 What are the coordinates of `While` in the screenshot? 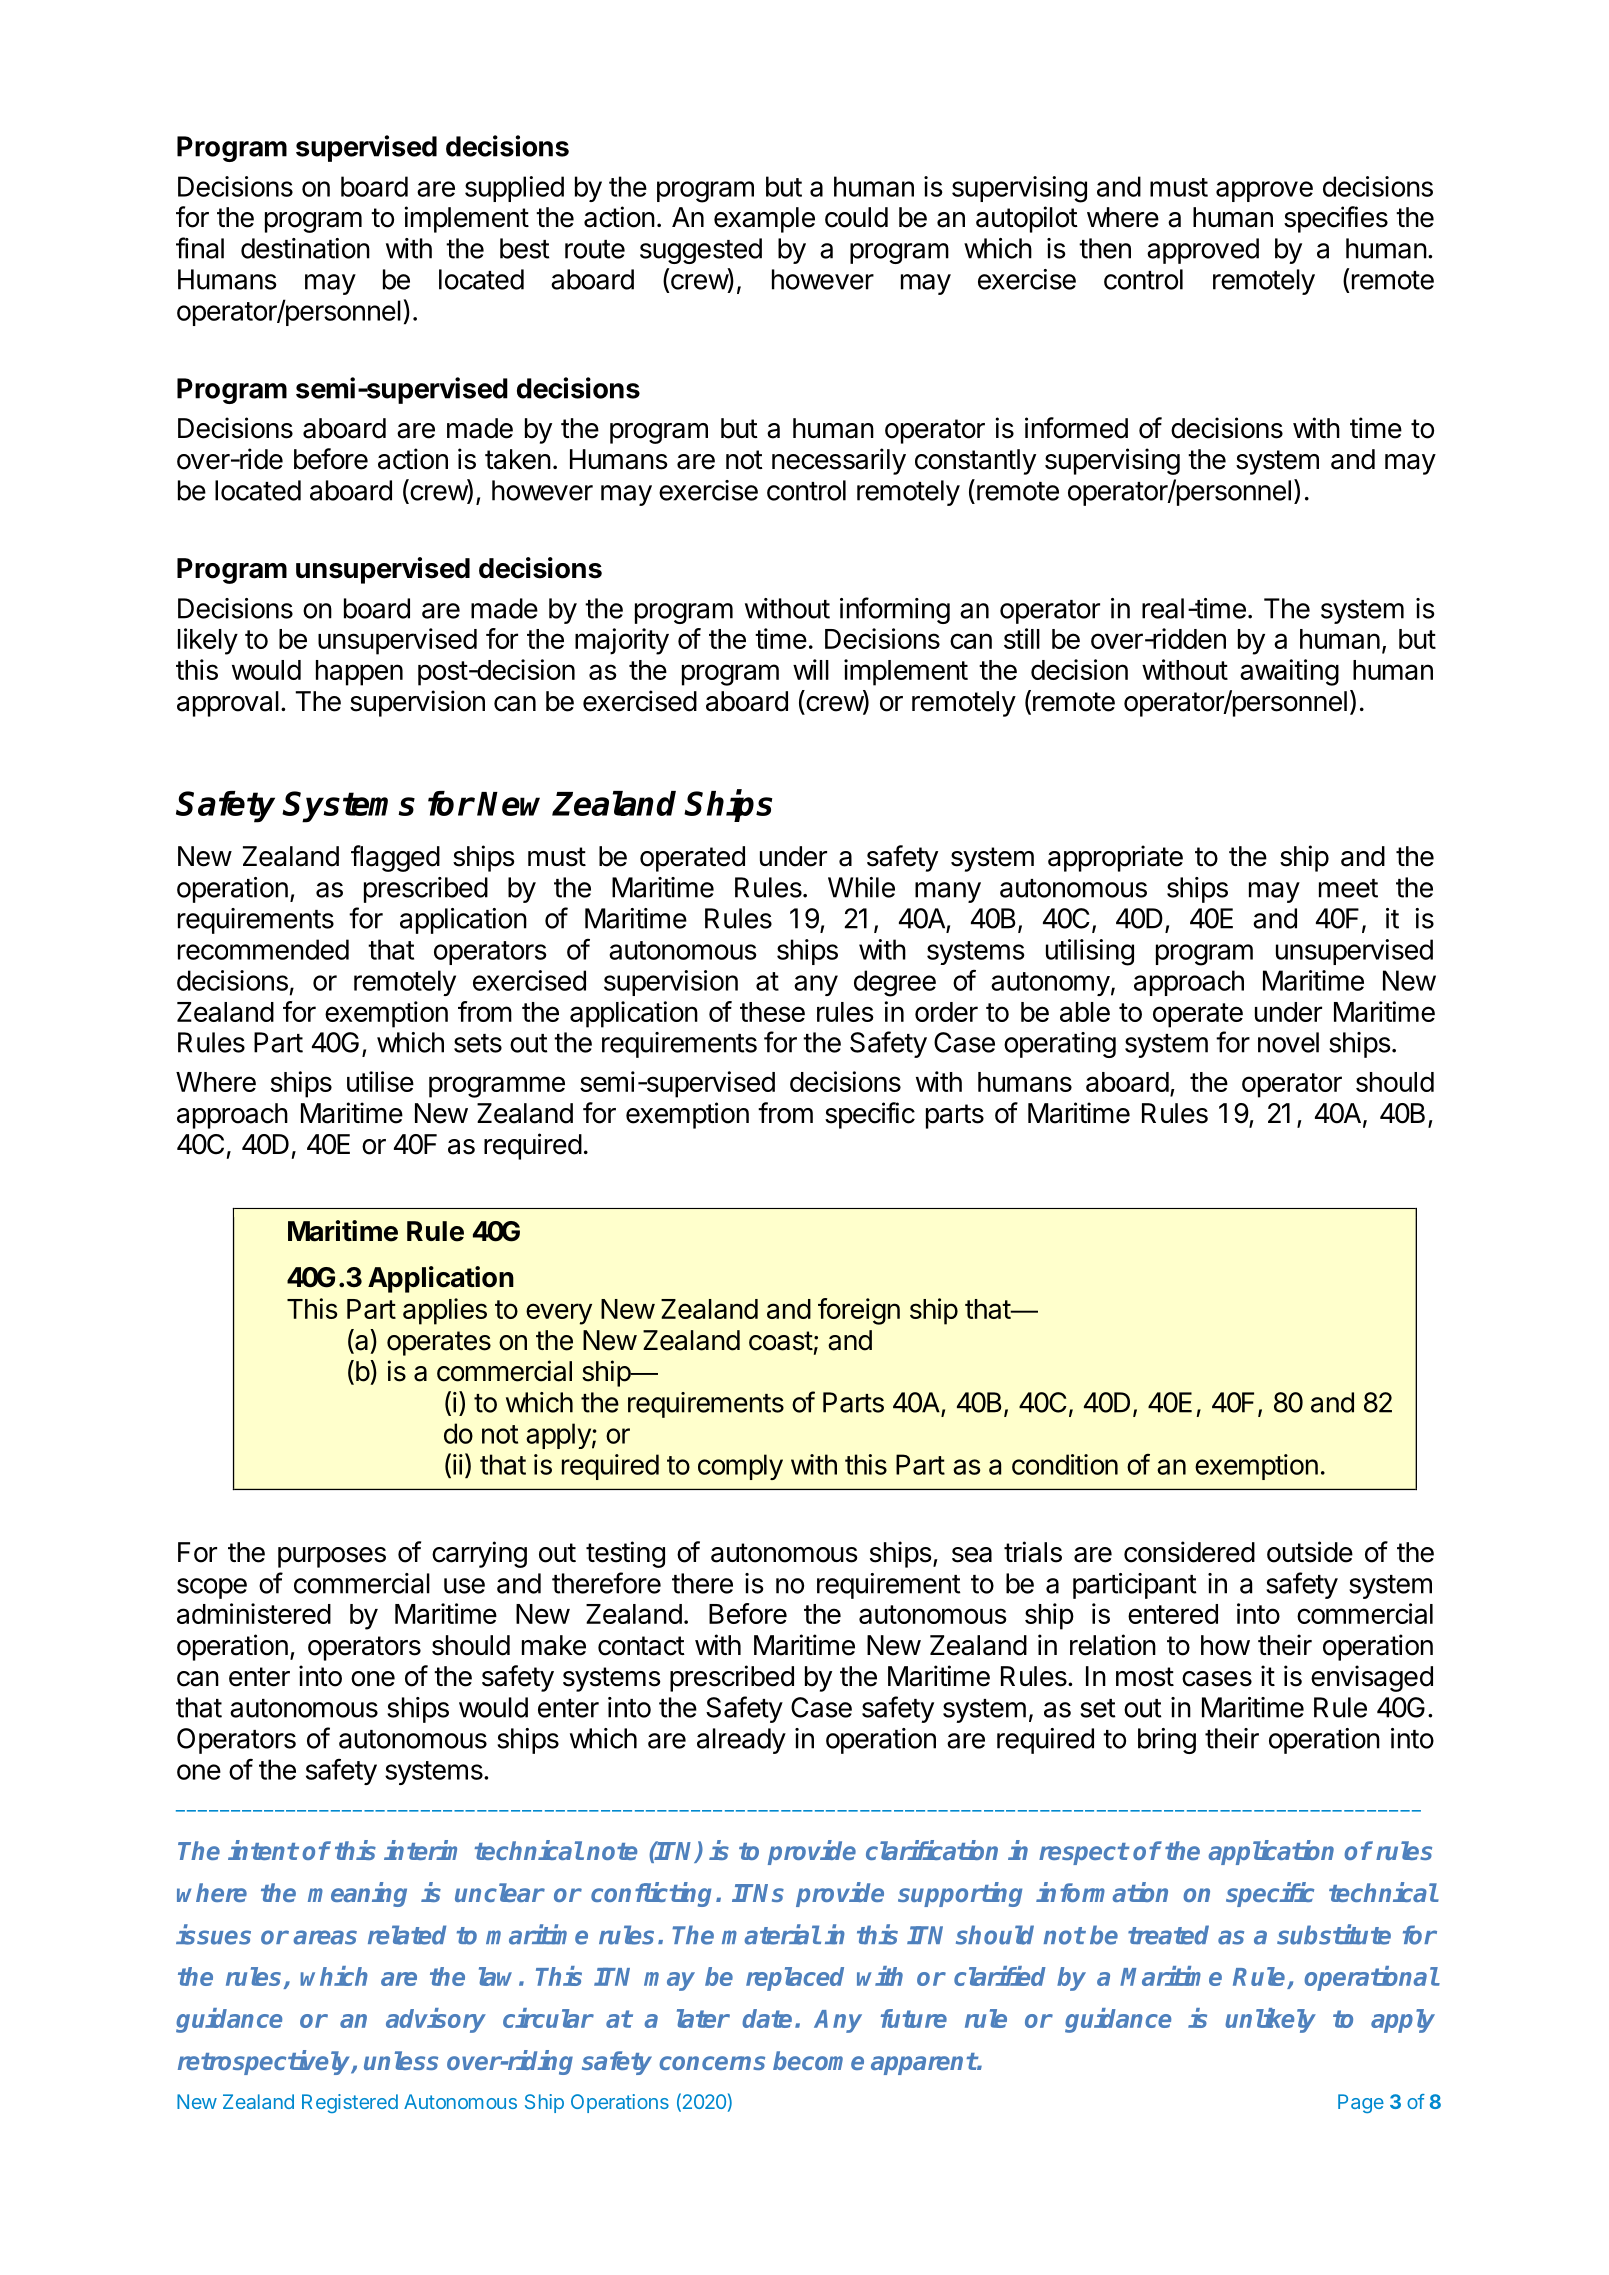 It's located at (861, 887).
